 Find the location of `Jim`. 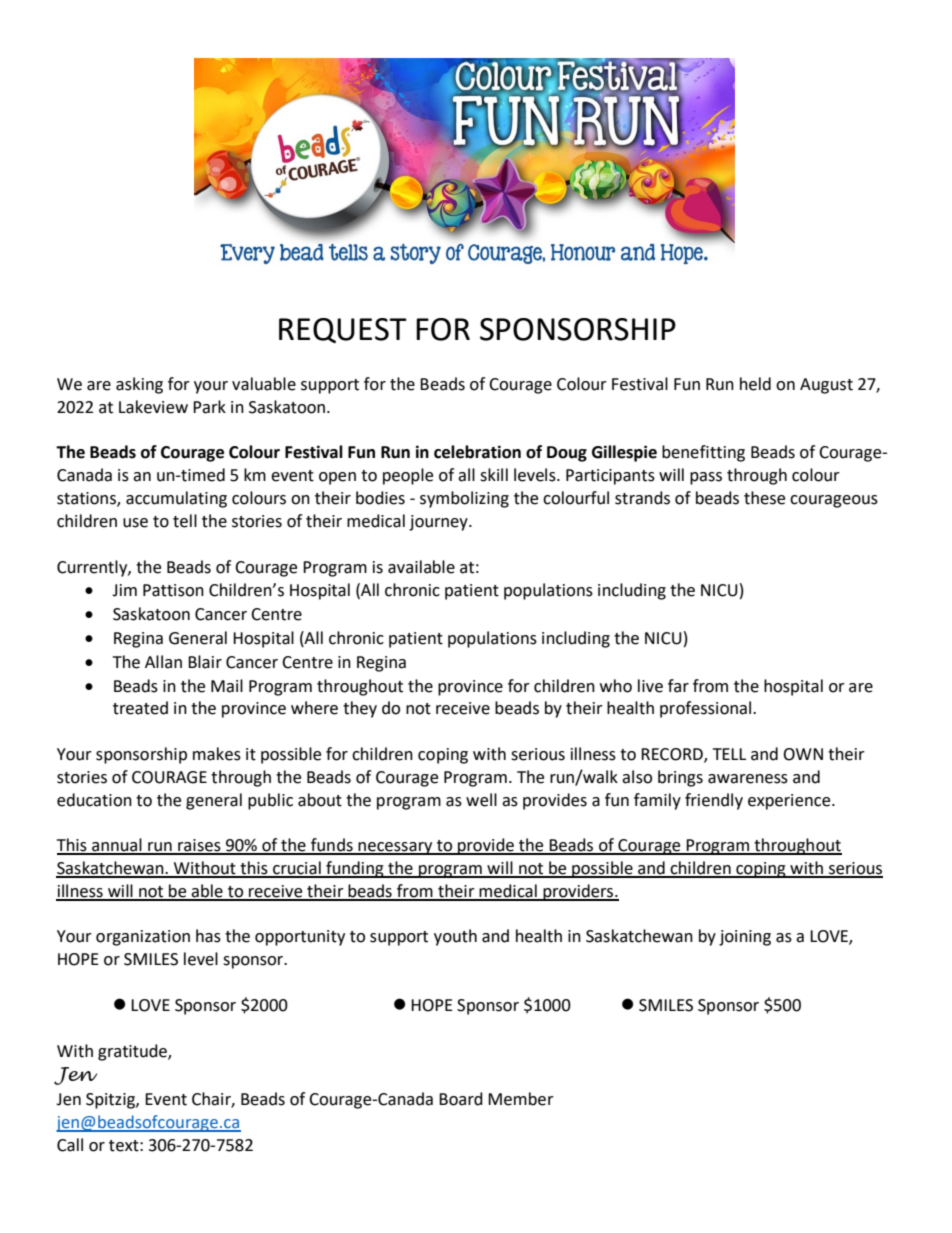

Jim is located at coordinates (124, 590).
